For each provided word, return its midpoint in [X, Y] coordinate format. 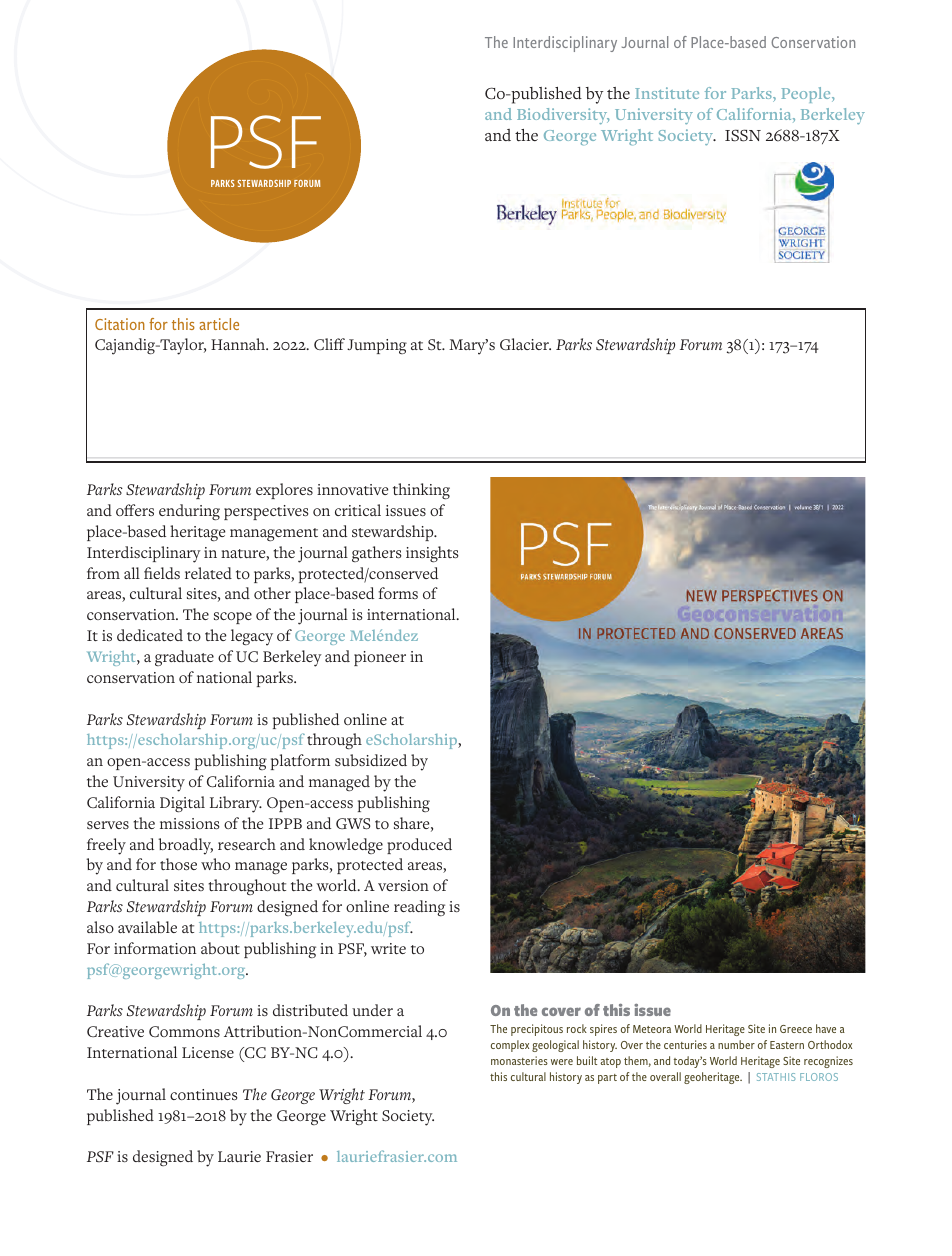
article [219, 324]
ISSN [743, 135]
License [208, 1052]
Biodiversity [563, 116]
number [736, 1044]
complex [510, 1046]
